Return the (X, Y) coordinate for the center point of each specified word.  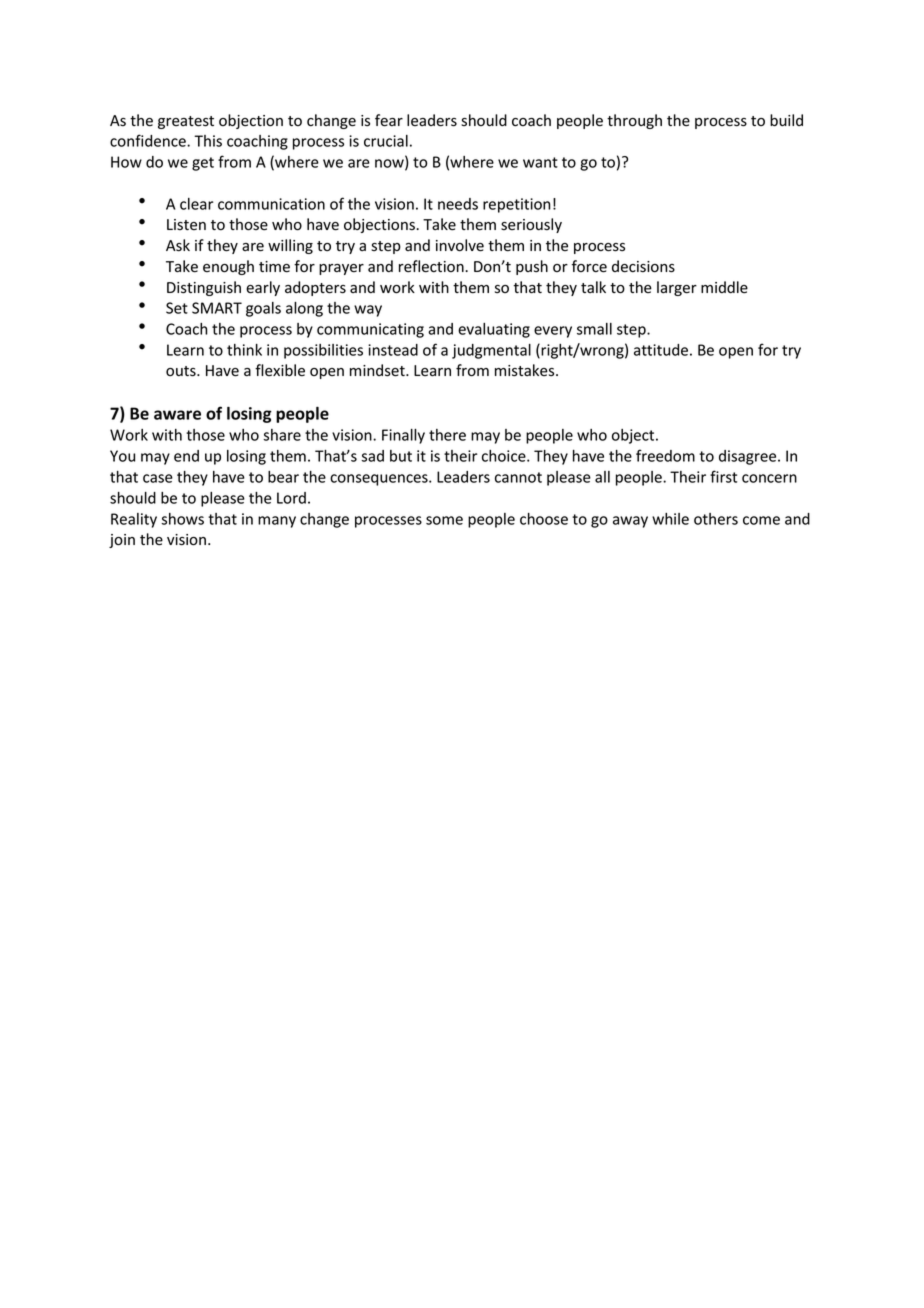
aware (177, 415)
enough (228, 267)
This (208, 141)
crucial (386, 141)
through (634, 121)
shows (182, 519)
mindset (378, 370)
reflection (432, 266)
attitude (661, 350)
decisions (643, 266)
